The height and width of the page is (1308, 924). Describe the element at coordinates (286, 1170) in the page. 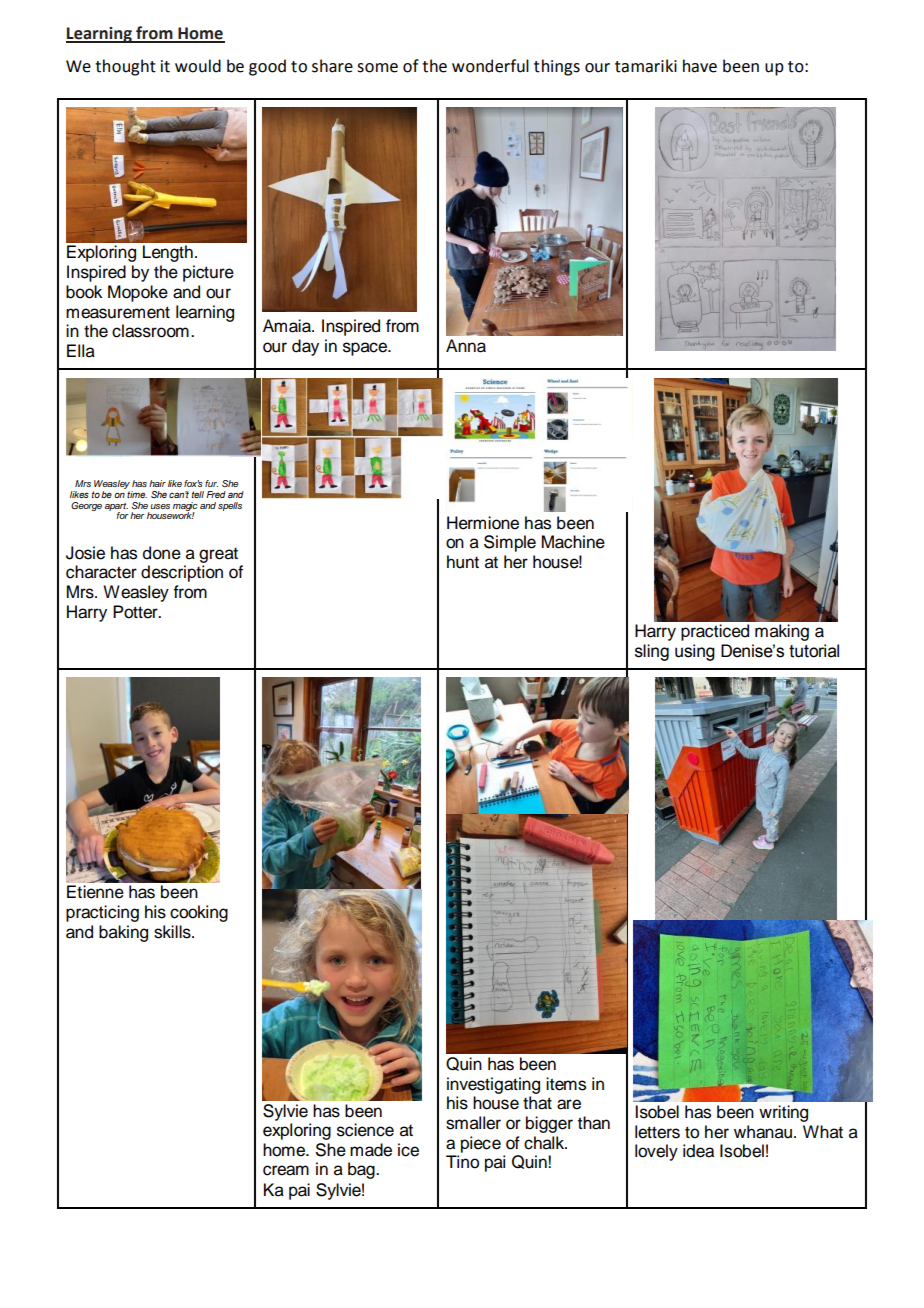

I see `cream` at that location.
